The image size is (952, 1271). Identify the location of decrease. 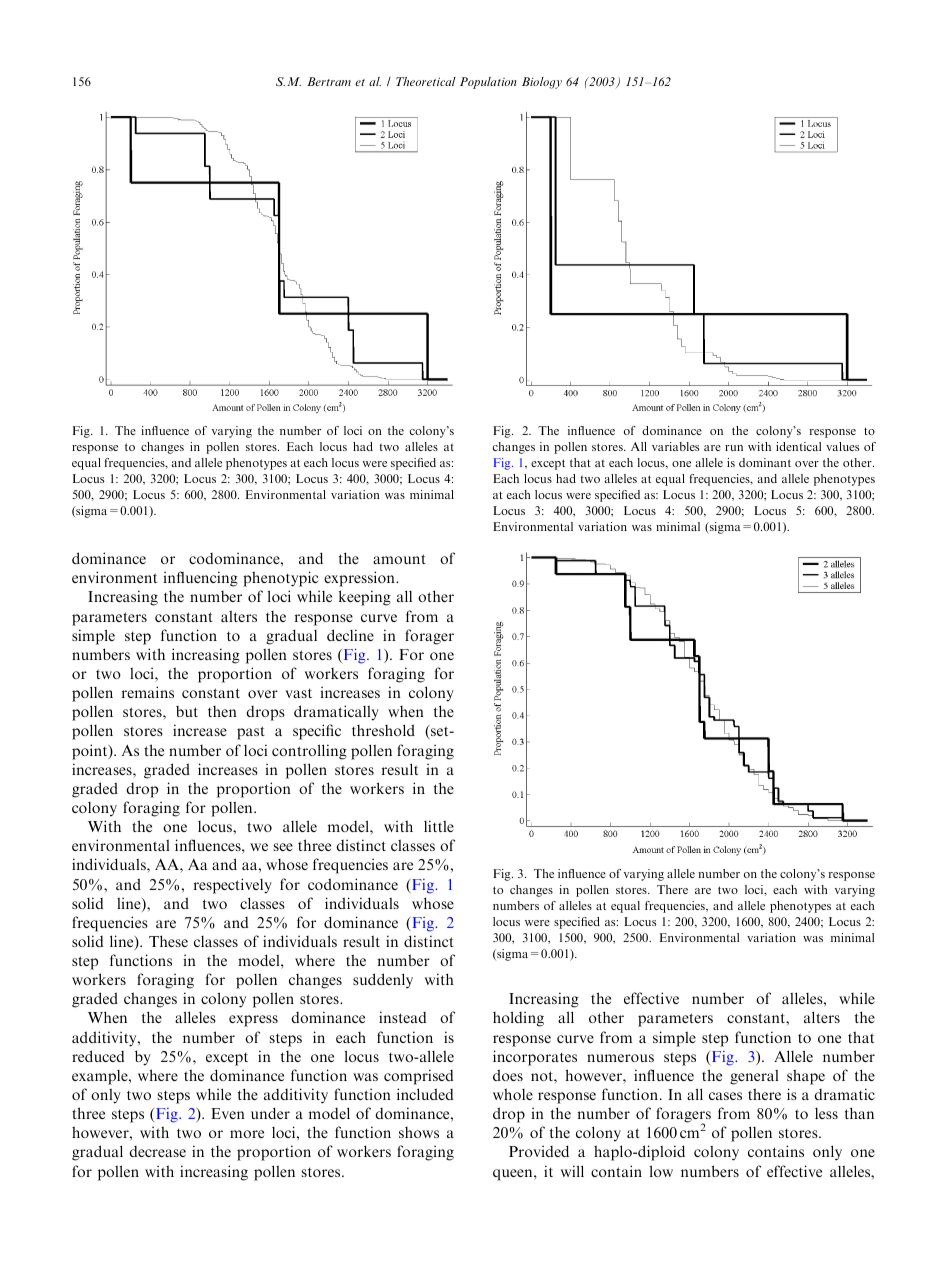
(157, 1151).
